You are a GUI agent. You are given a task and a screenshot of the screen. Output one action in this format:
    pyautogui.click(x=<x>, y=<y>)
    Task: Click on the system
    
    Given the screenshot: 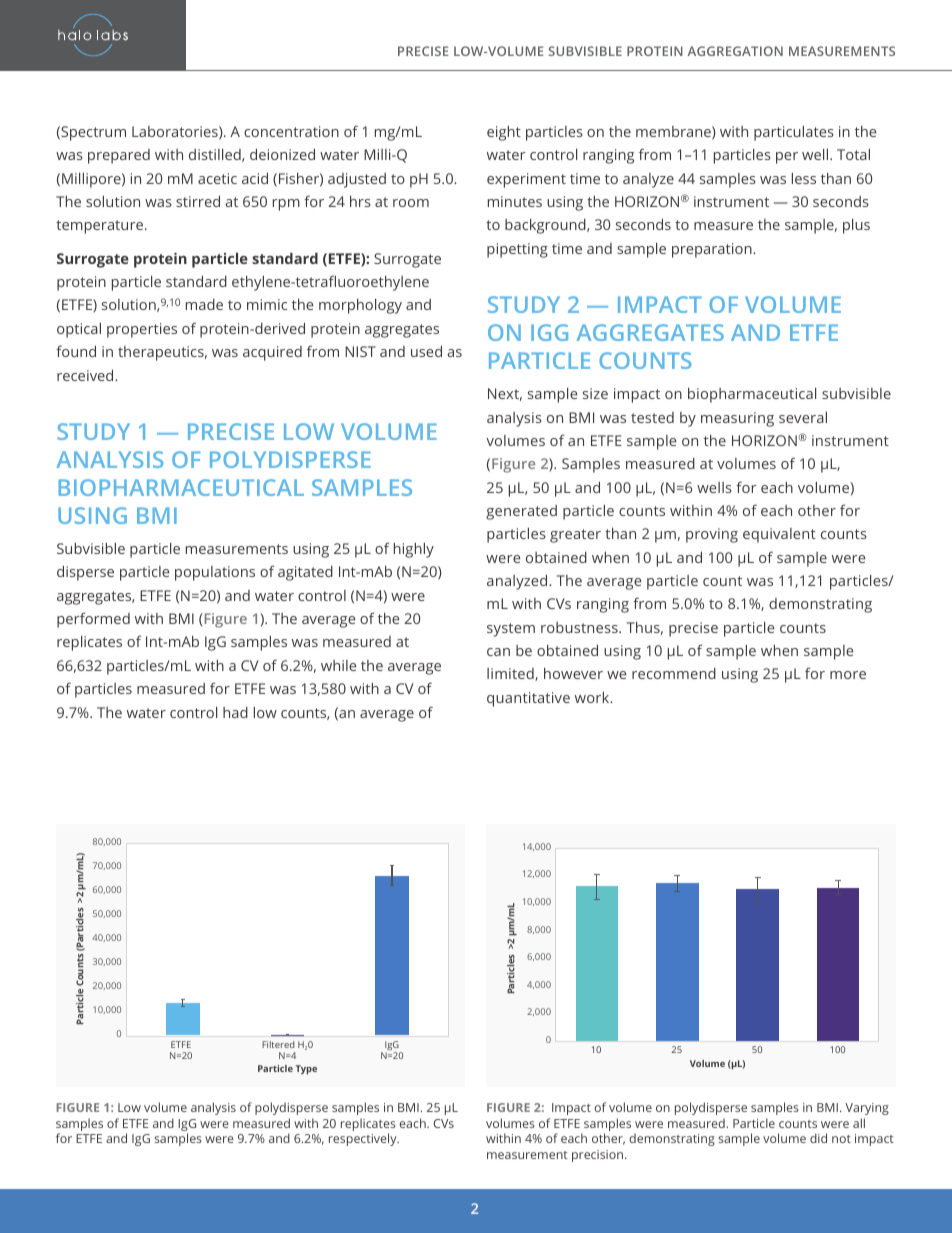 What is the action you would take?
    pyautogui.click(x=511, y=630)
